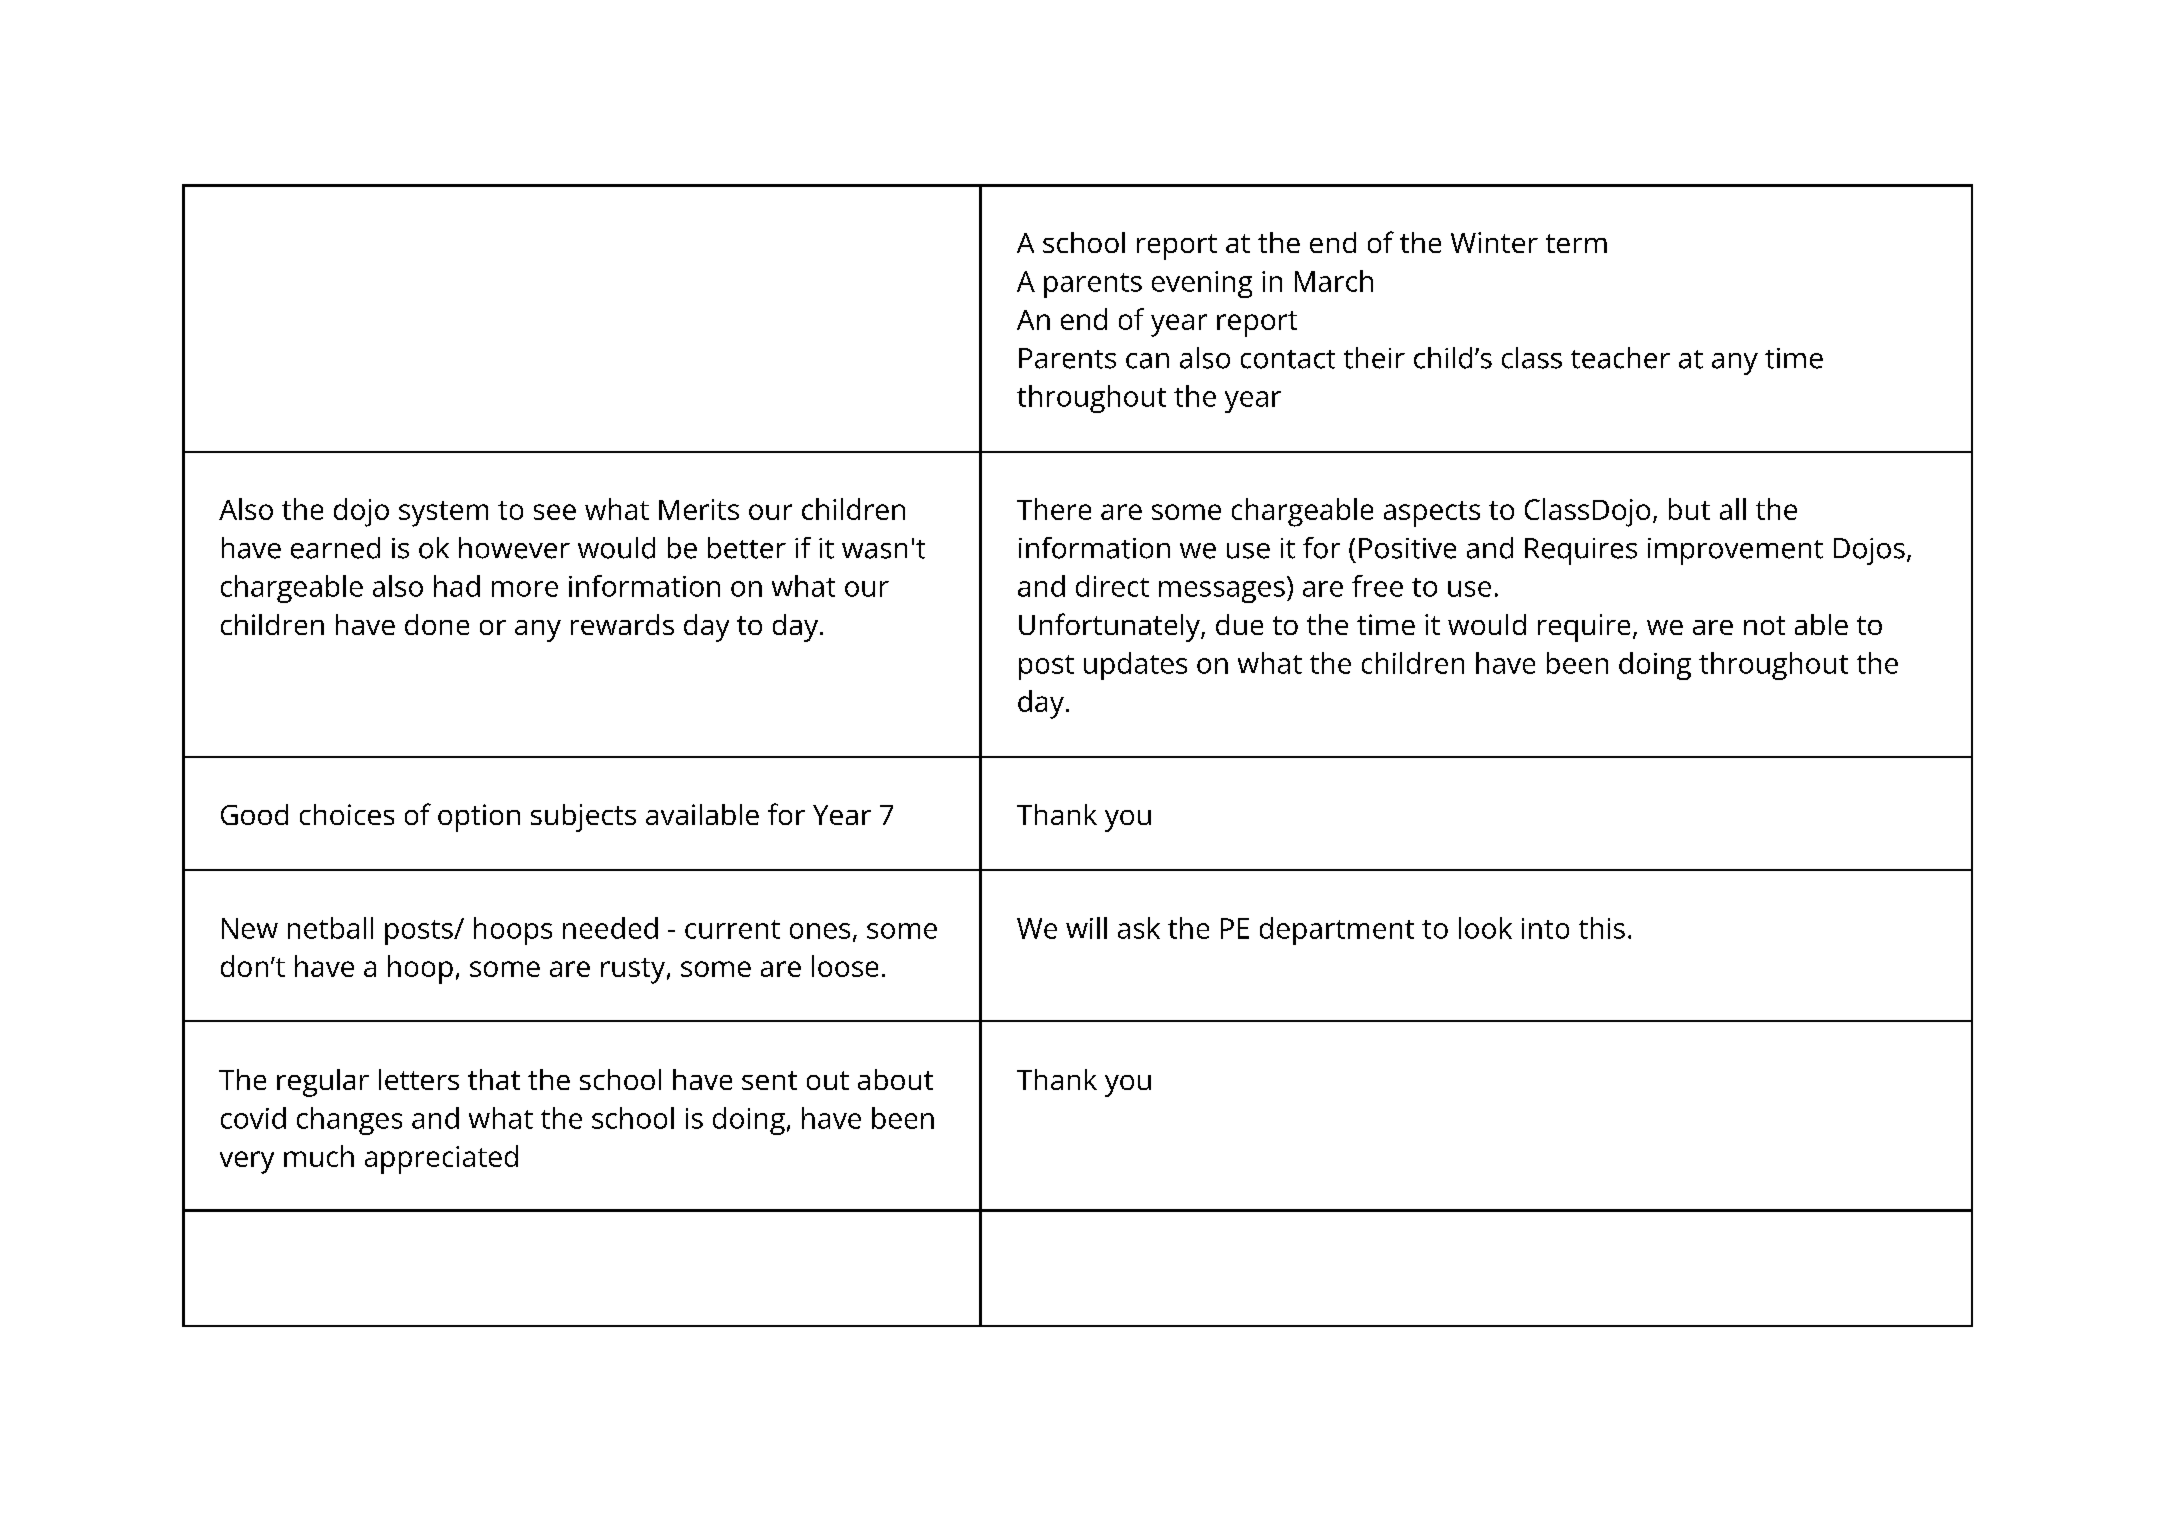  What do you see at coordinates (437, 624) in the screenshot?
I see `done` at bounding box center [437, 624].
